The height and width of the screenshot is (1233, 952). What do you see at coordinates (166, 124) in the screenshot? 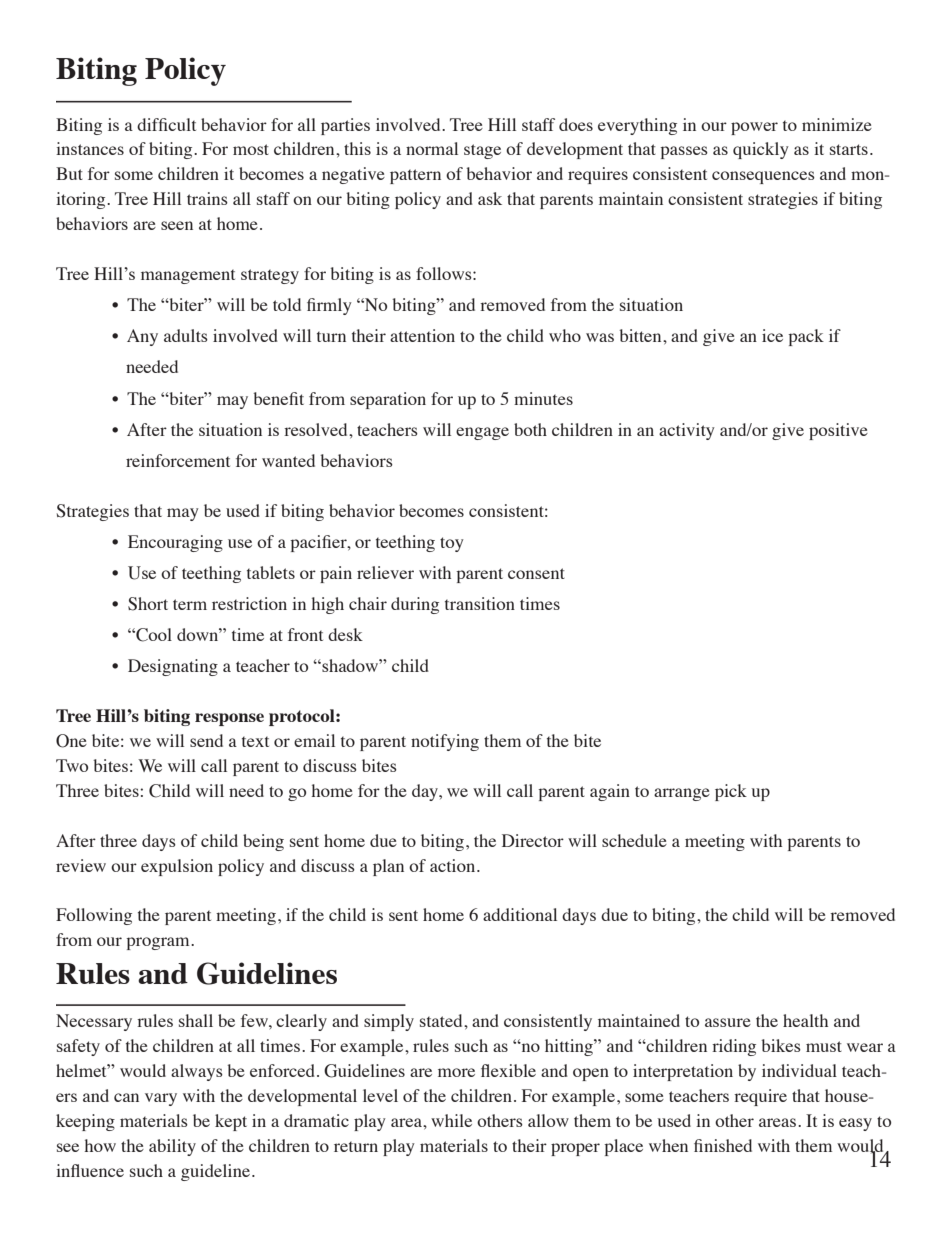
I see `difficult` at bounding box center [166, 124].
